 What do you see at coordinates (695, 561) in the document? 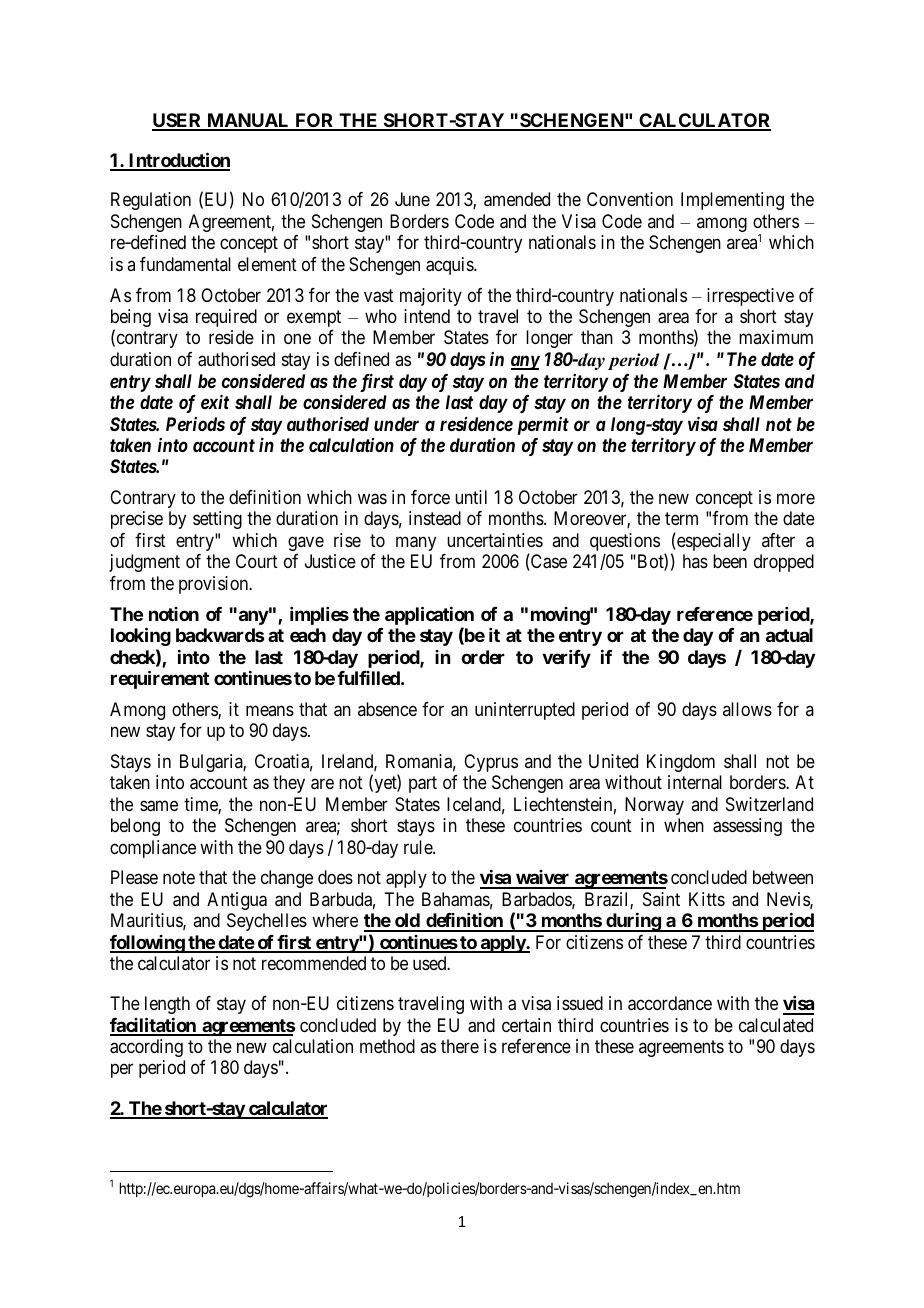
I see `has` at bounding box center [695, 561].
